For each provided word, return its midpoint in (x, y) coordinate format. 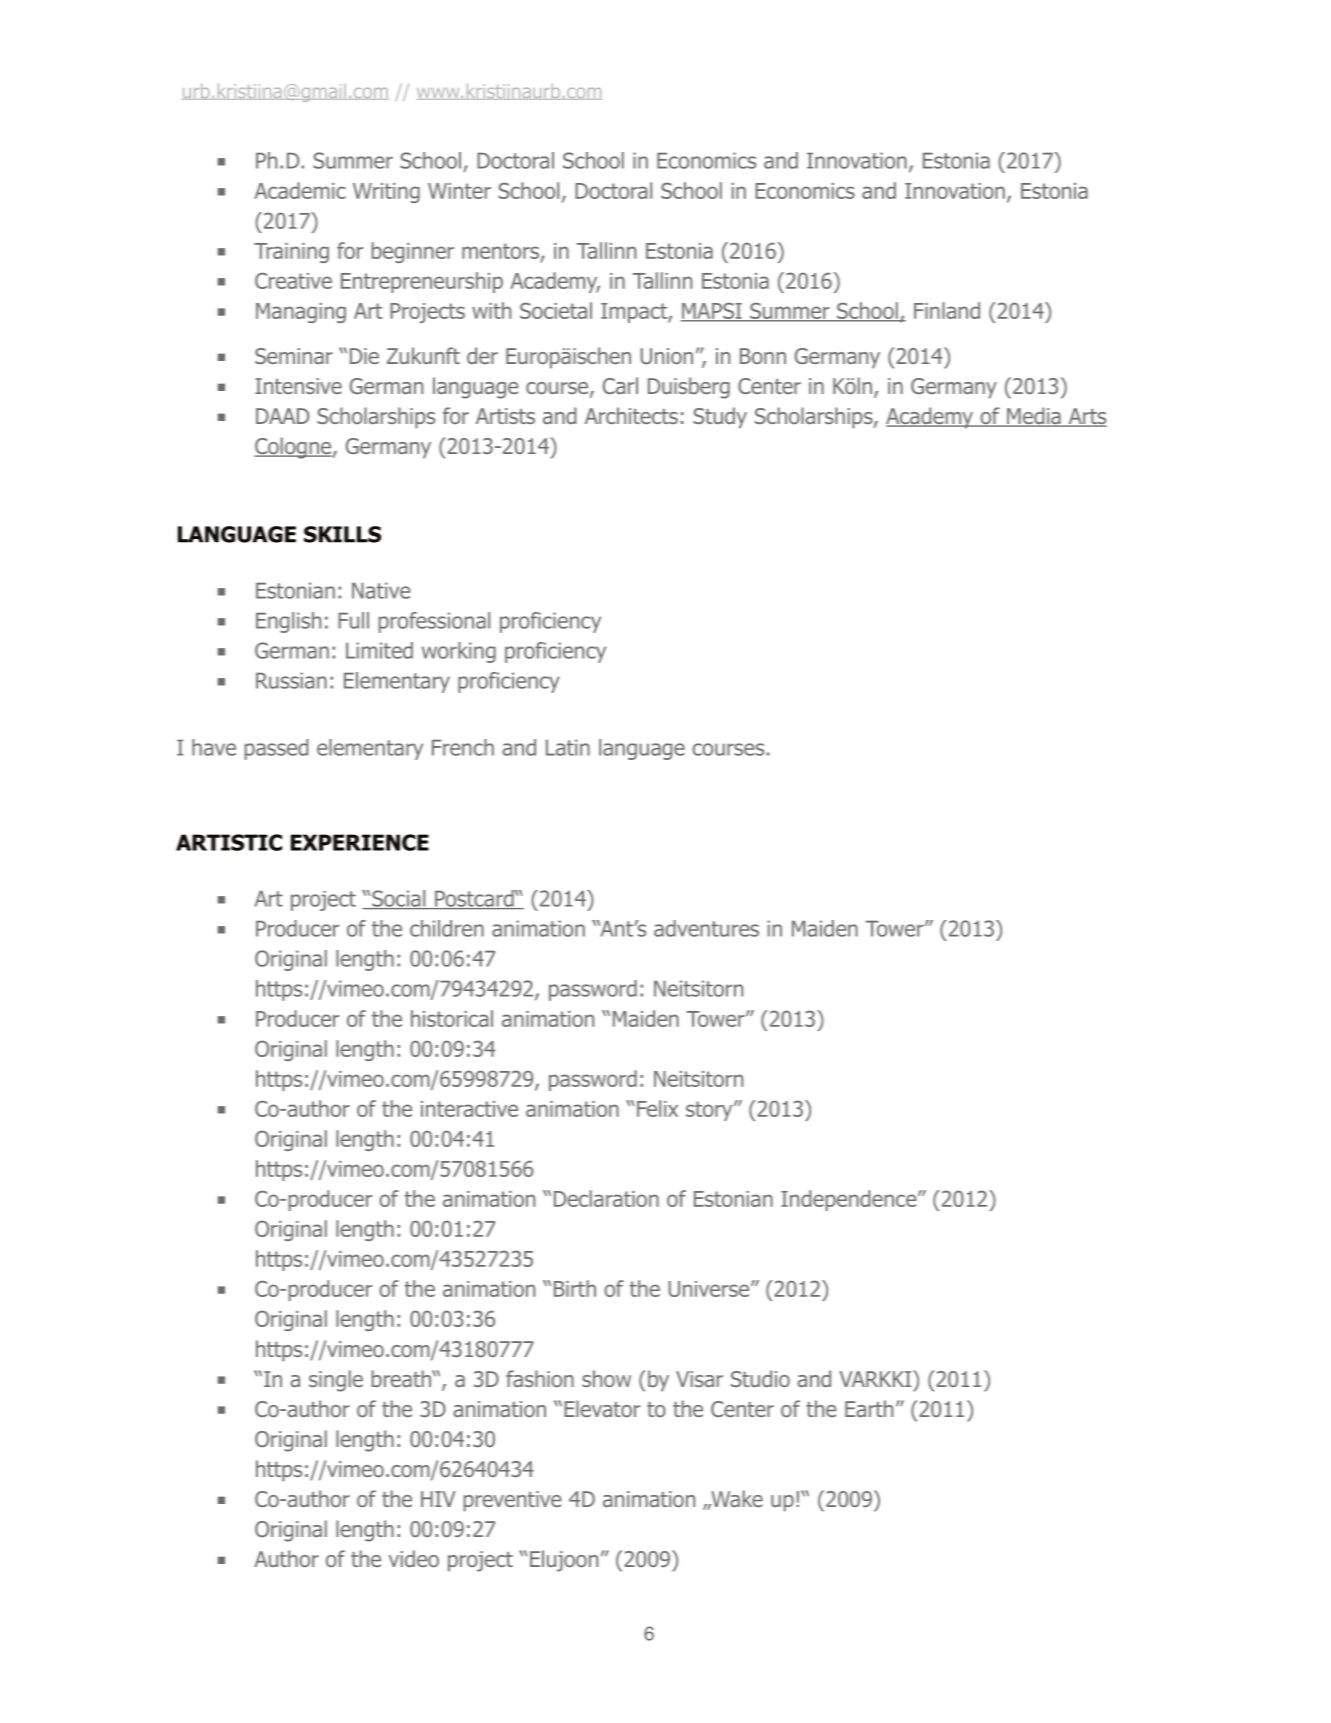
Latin (568, 747)
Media (1034, 417)
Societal (556, 310)
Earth (869, 1408)
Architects (631, 415)
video (414, 1558)
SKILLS (342, 534)
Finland (947, 310)
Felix (657, 1108)
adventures (706, 928)
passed (276, 749)
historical (452, 1018)
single (336, 1381)
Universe (710, 1289)
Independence (850, 1200)
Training (291, 253)
